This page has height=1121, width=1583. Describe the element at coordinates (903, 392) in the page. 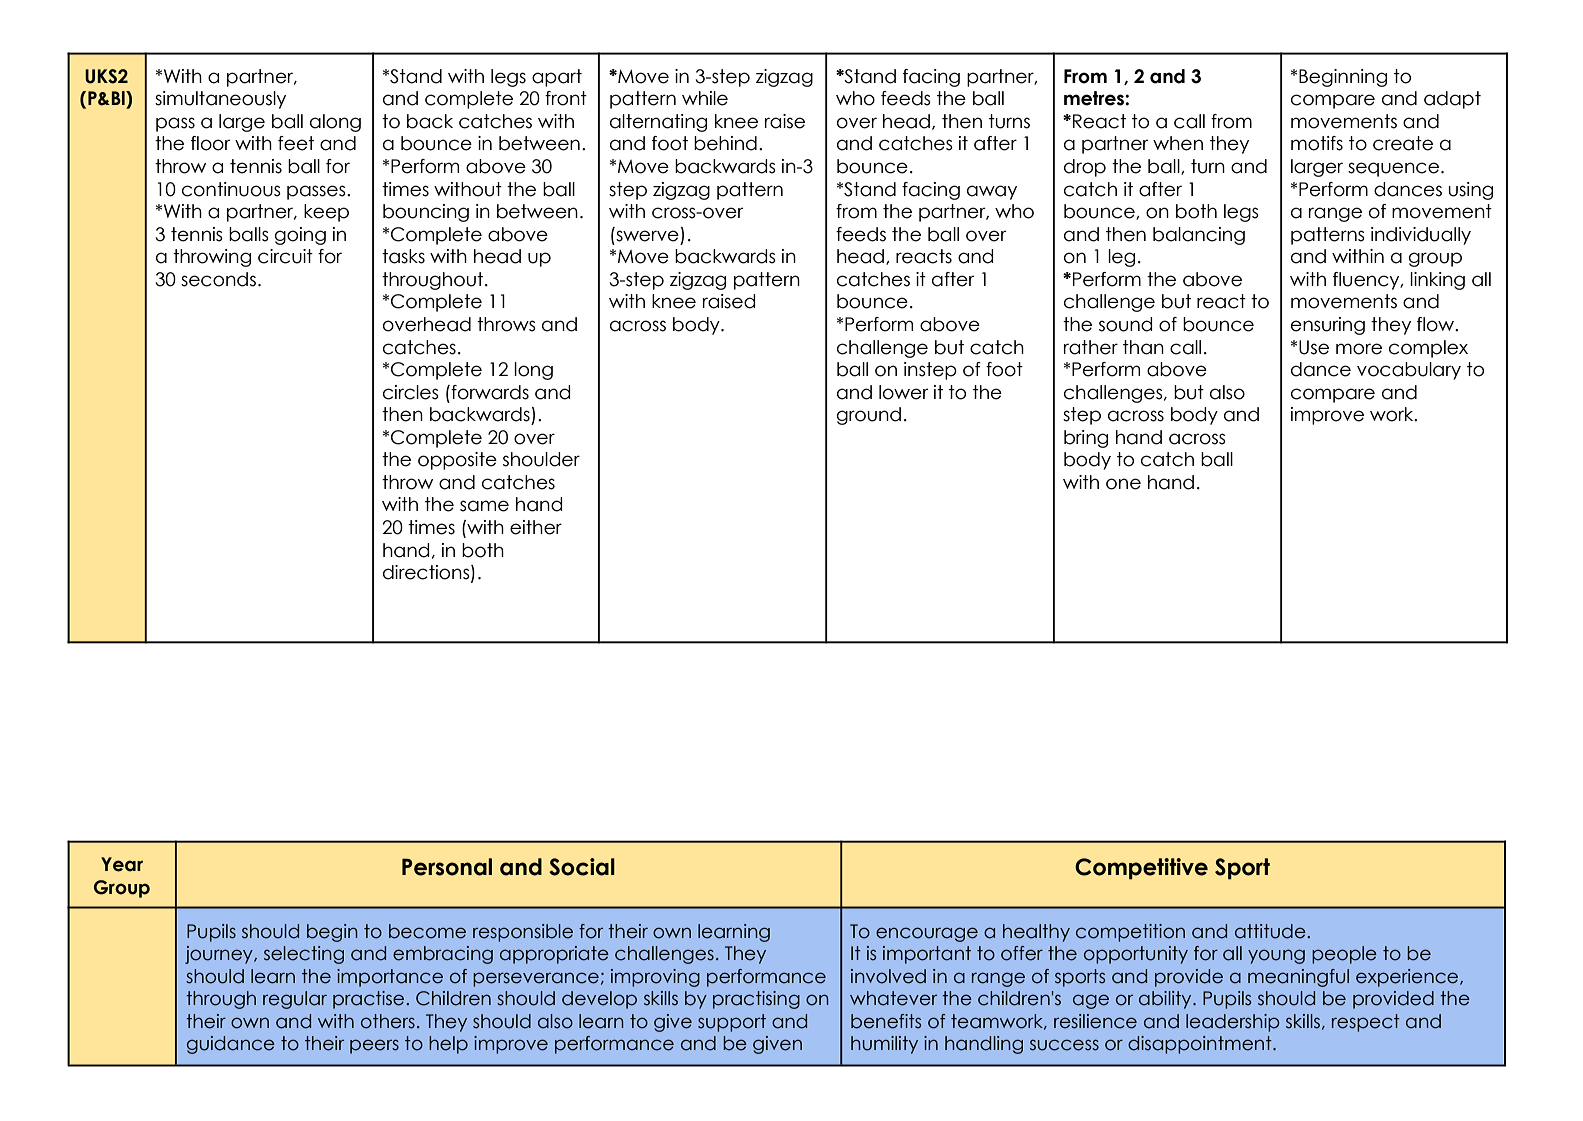

I see `lower` at that location.
